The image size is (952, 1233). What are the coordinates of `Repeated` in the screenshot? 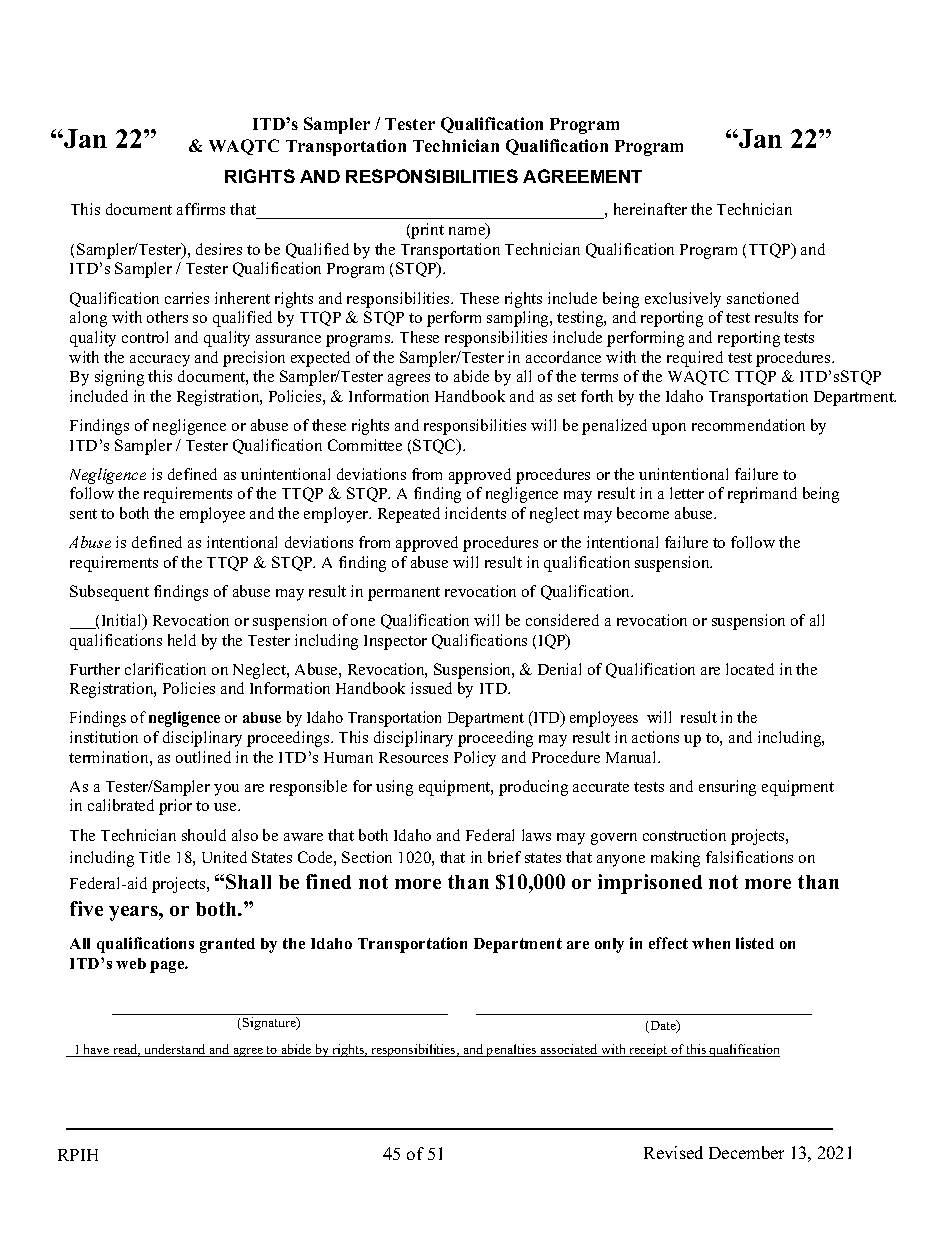 It's located at (409, 515).
